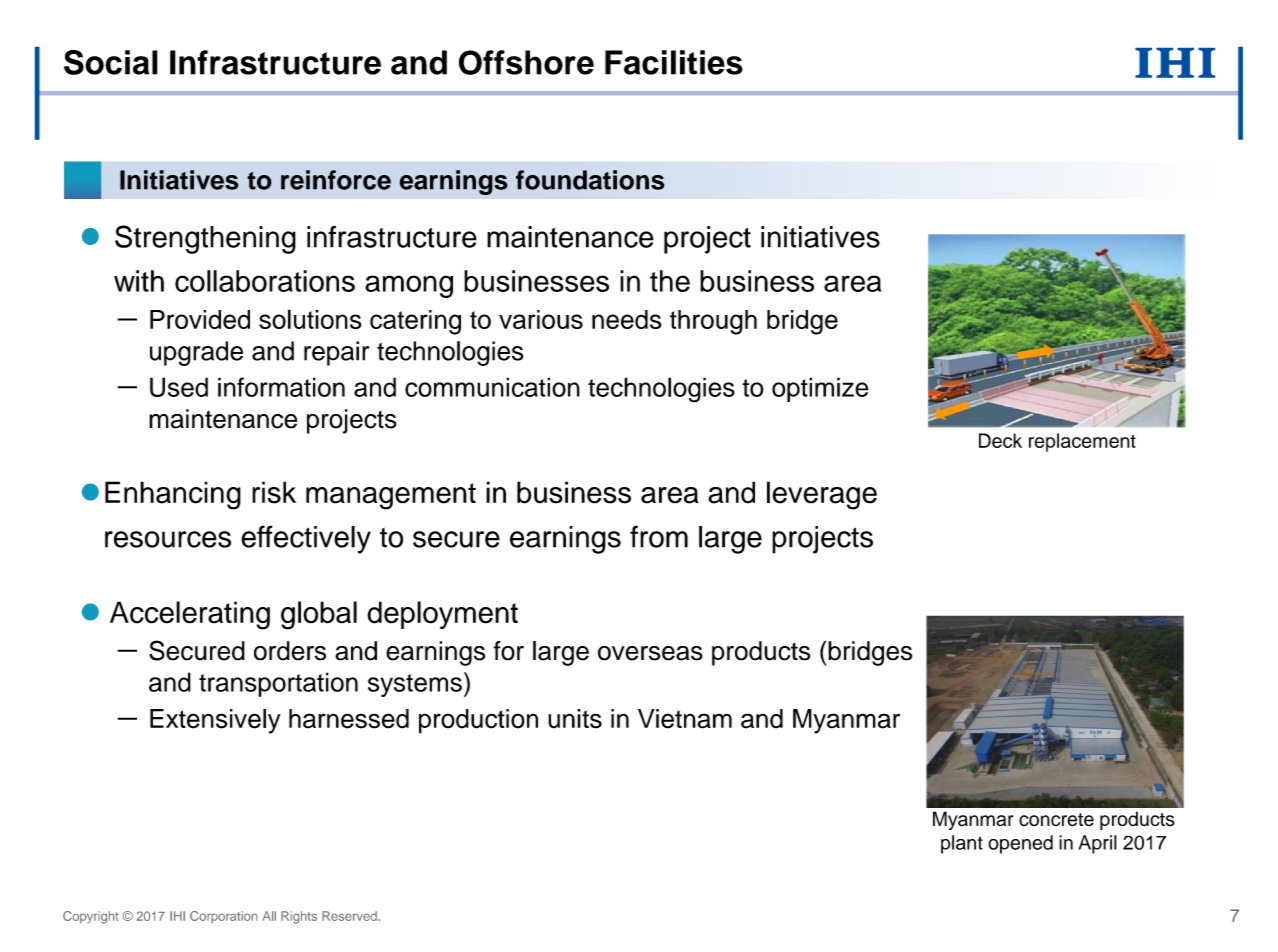  I want to click on through, so click(713, 322).
